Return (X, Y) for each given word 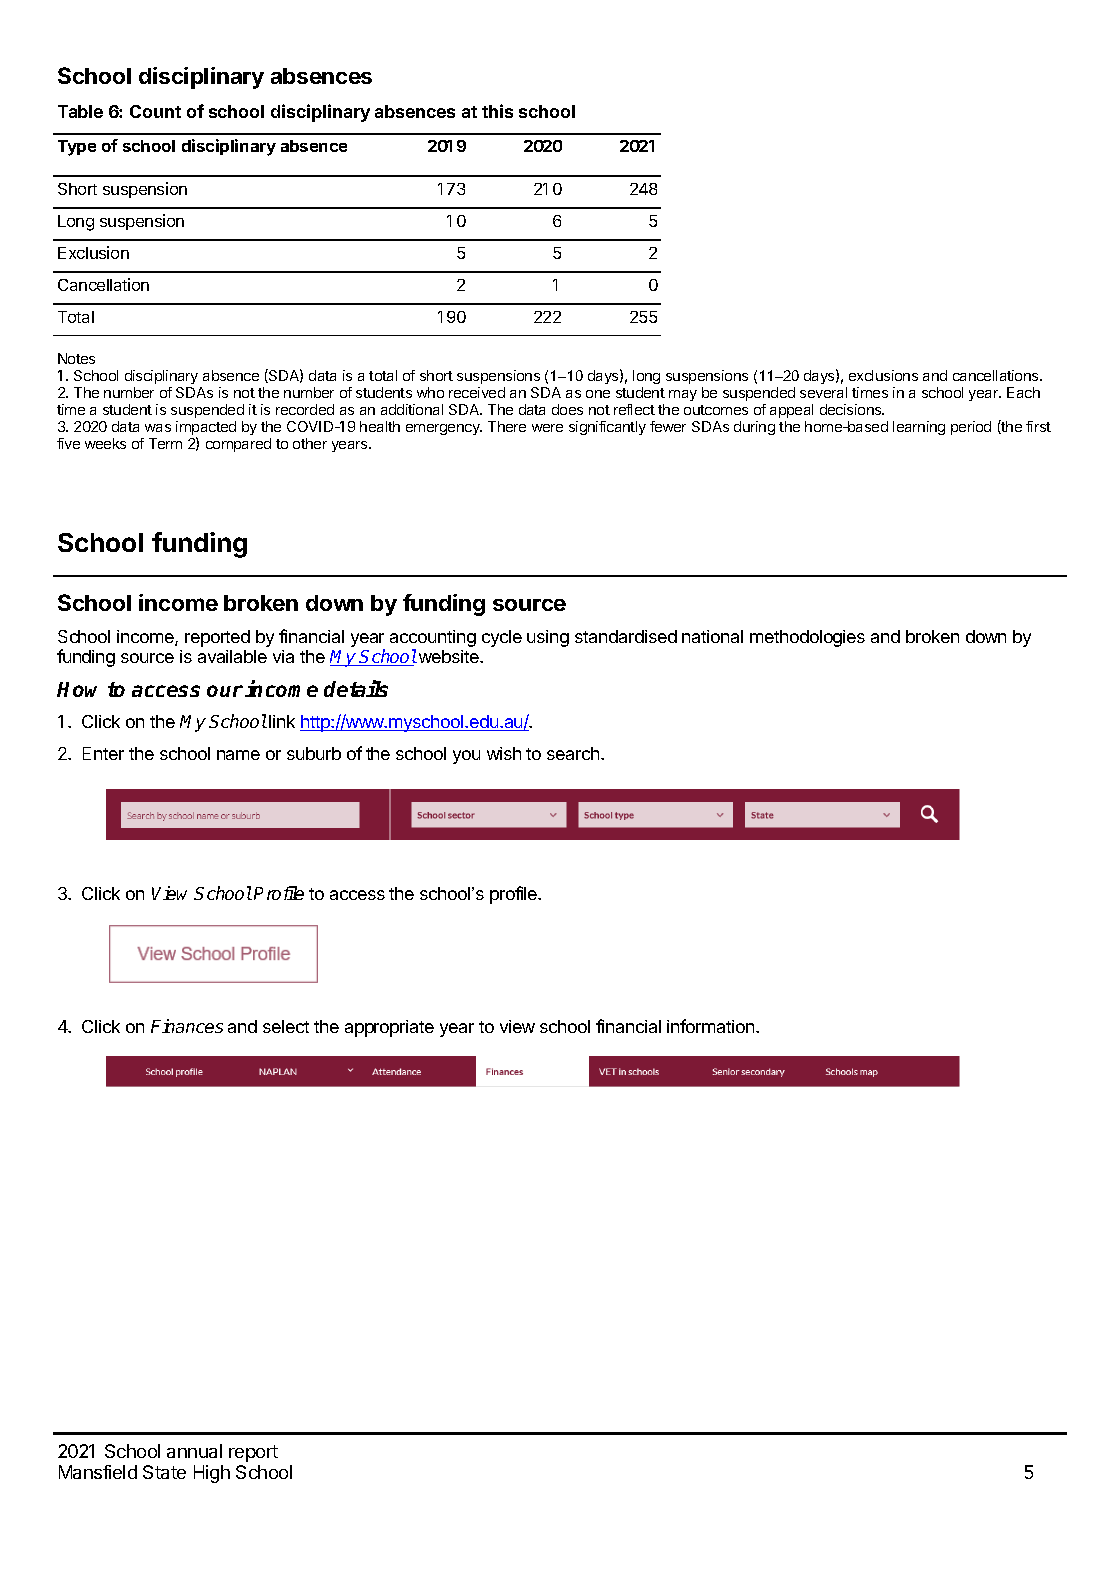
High (212, 1474)
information (712, 1026)
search (574, 753)
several (823, 392)
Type (77, 148)
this (497, 111)
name (238, 755)
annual (194, 1451)
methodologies (807, 638)
